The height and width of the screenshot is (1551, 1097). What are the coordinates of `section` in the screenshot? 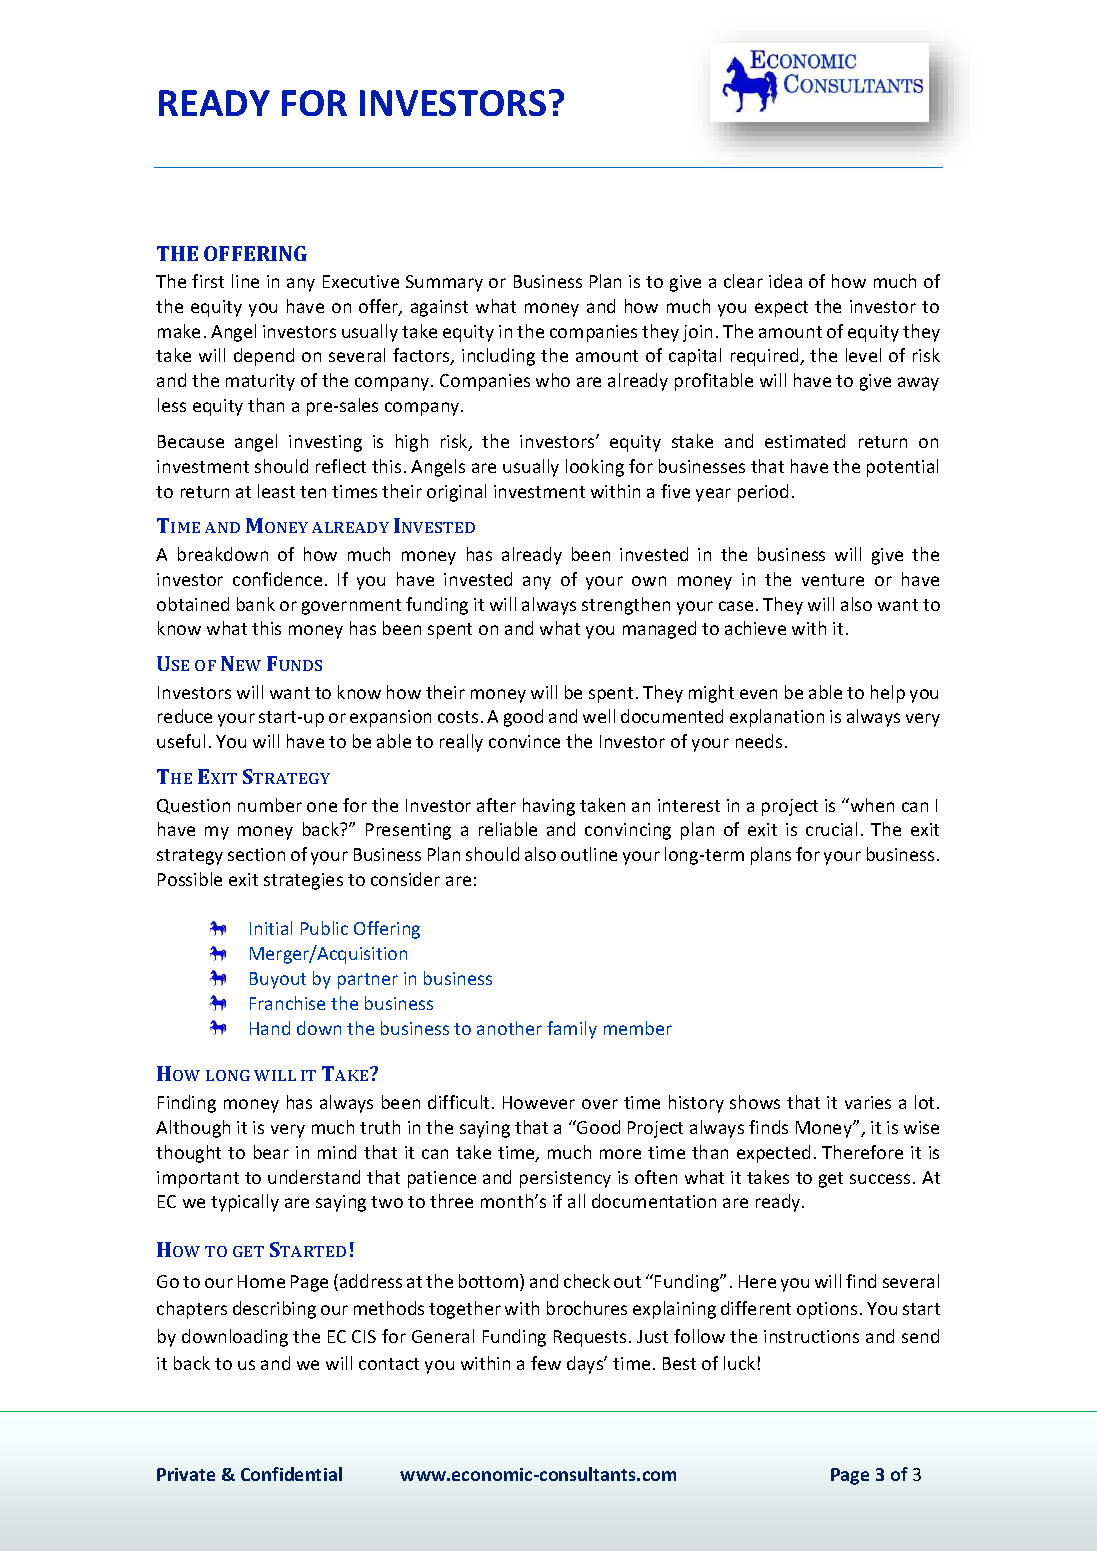 It's located at (256, 854).
